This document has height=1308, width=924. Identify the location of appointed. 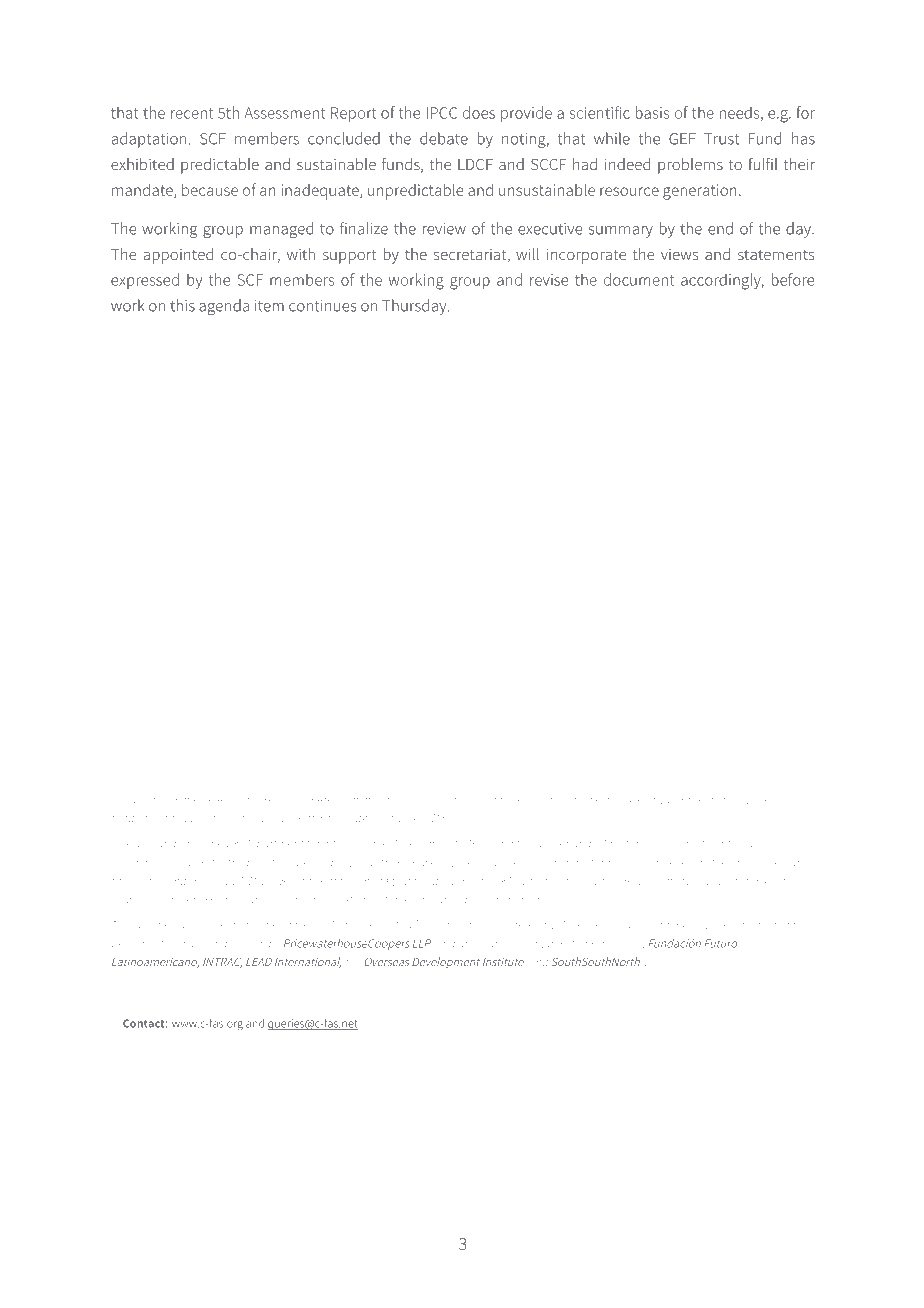
(178, 256).
